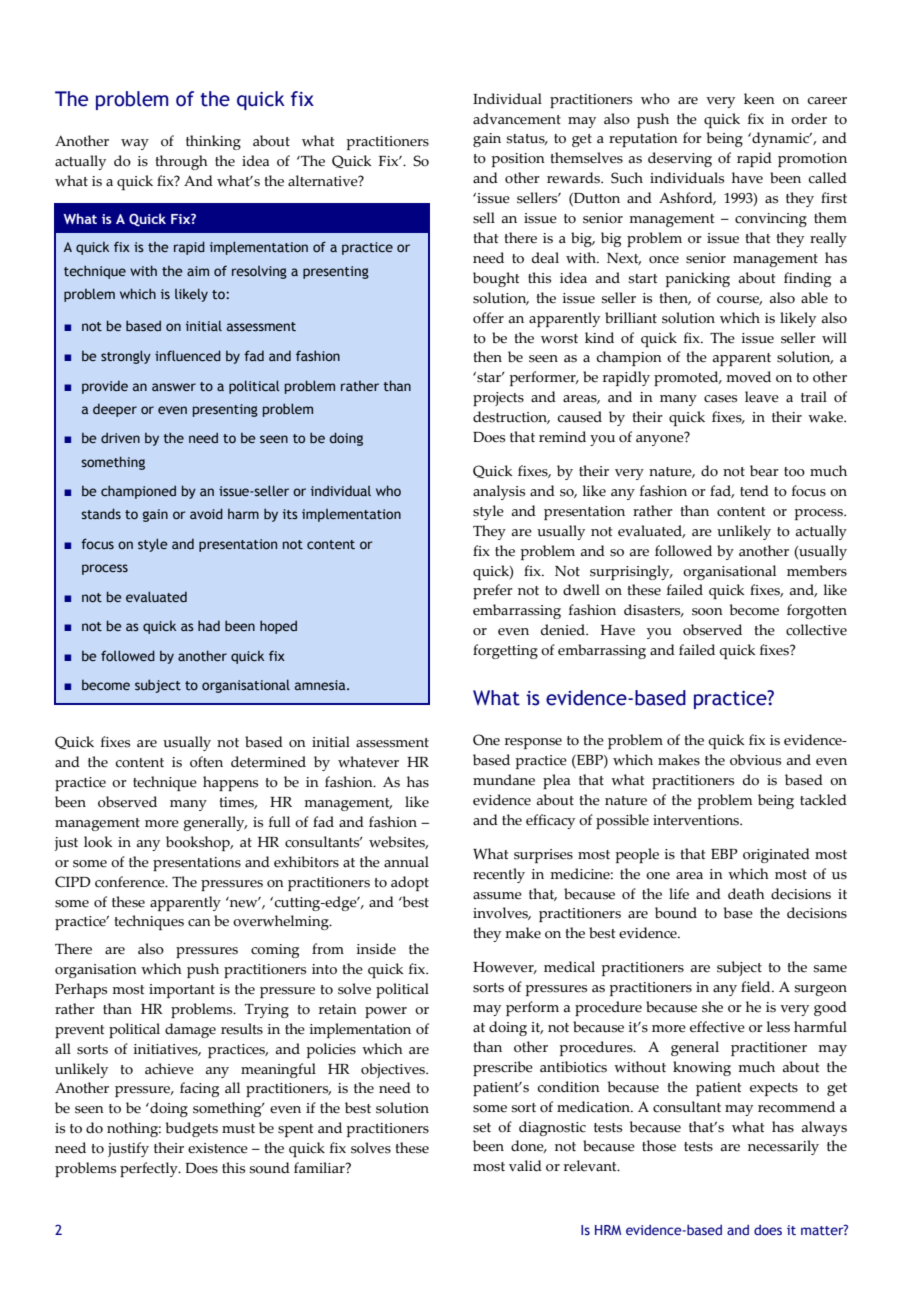 This screenshot has width=924, height=1308. Describe the element at coordinates (406, 862) in the screenshot. I see `annual` at that location.
